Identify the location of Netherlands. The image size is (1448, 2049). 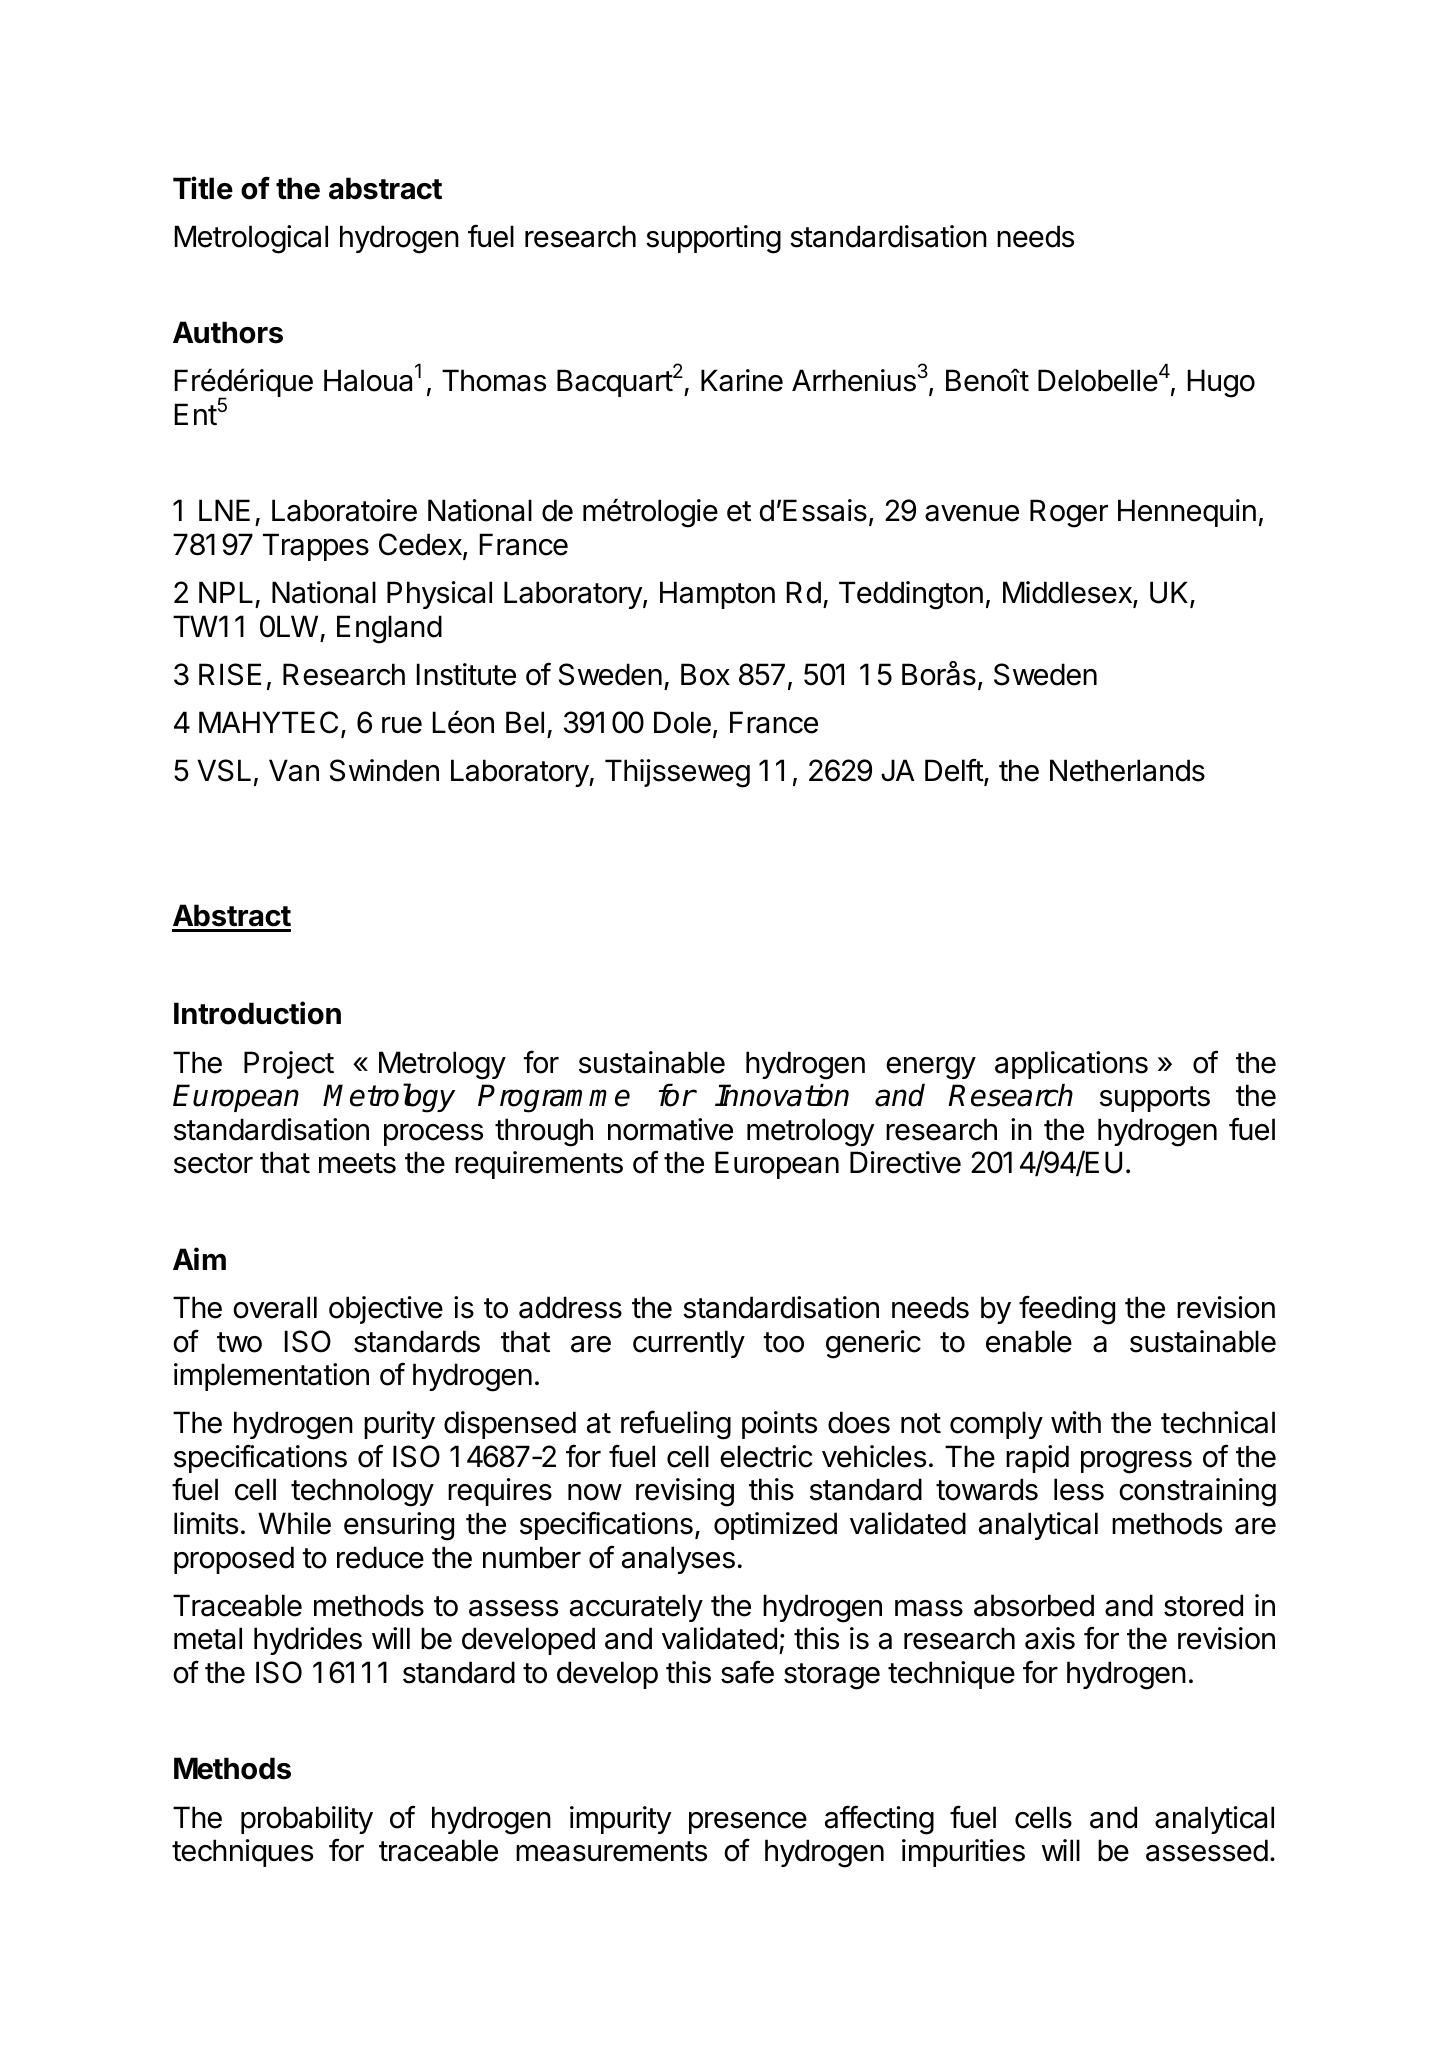
(1127, 770).
